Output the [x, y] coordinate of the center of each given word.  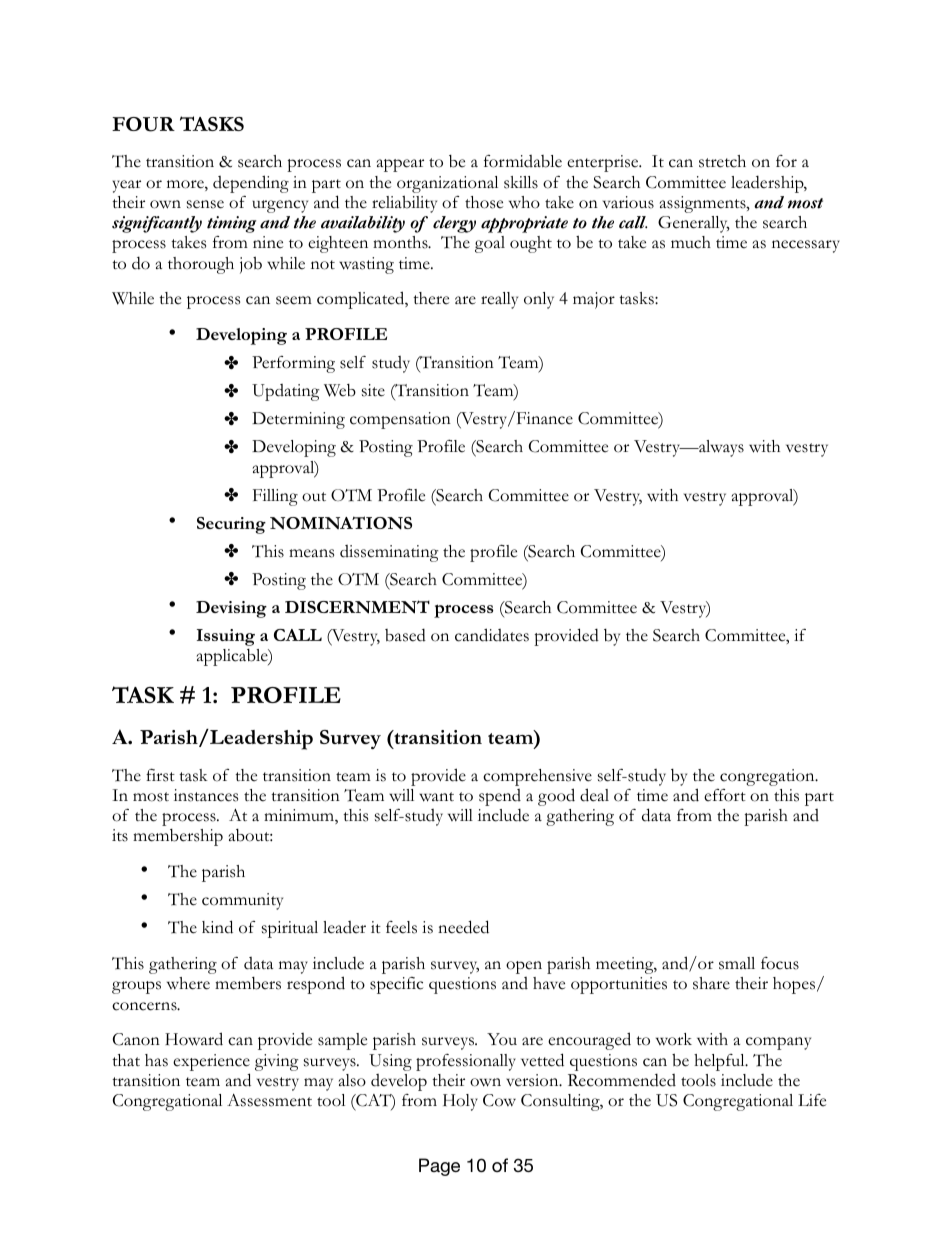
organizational [447, 184]
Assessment [269, 1100]
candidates [492, 635]
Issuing [226, 637]
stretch [722, 161]
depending [251, 184]
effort [725, 795]
